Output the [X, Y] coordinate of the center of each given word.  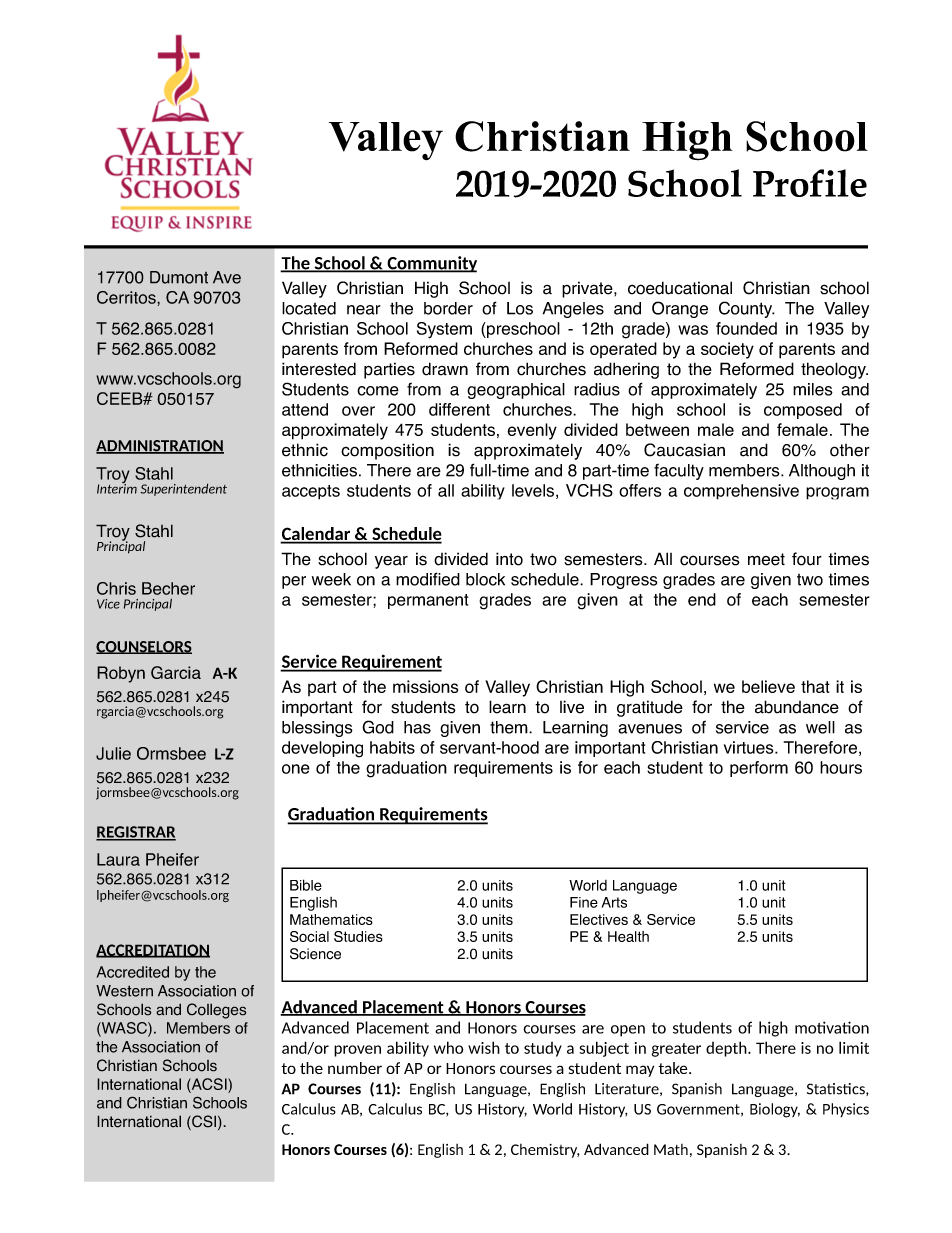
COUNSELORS [144, 647]
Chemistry [545, 1151]
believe [768, 686]
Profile [810, 183]
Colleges [217, 1011]
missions [425, 686]
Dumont [179, 277]
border [448, 308]
